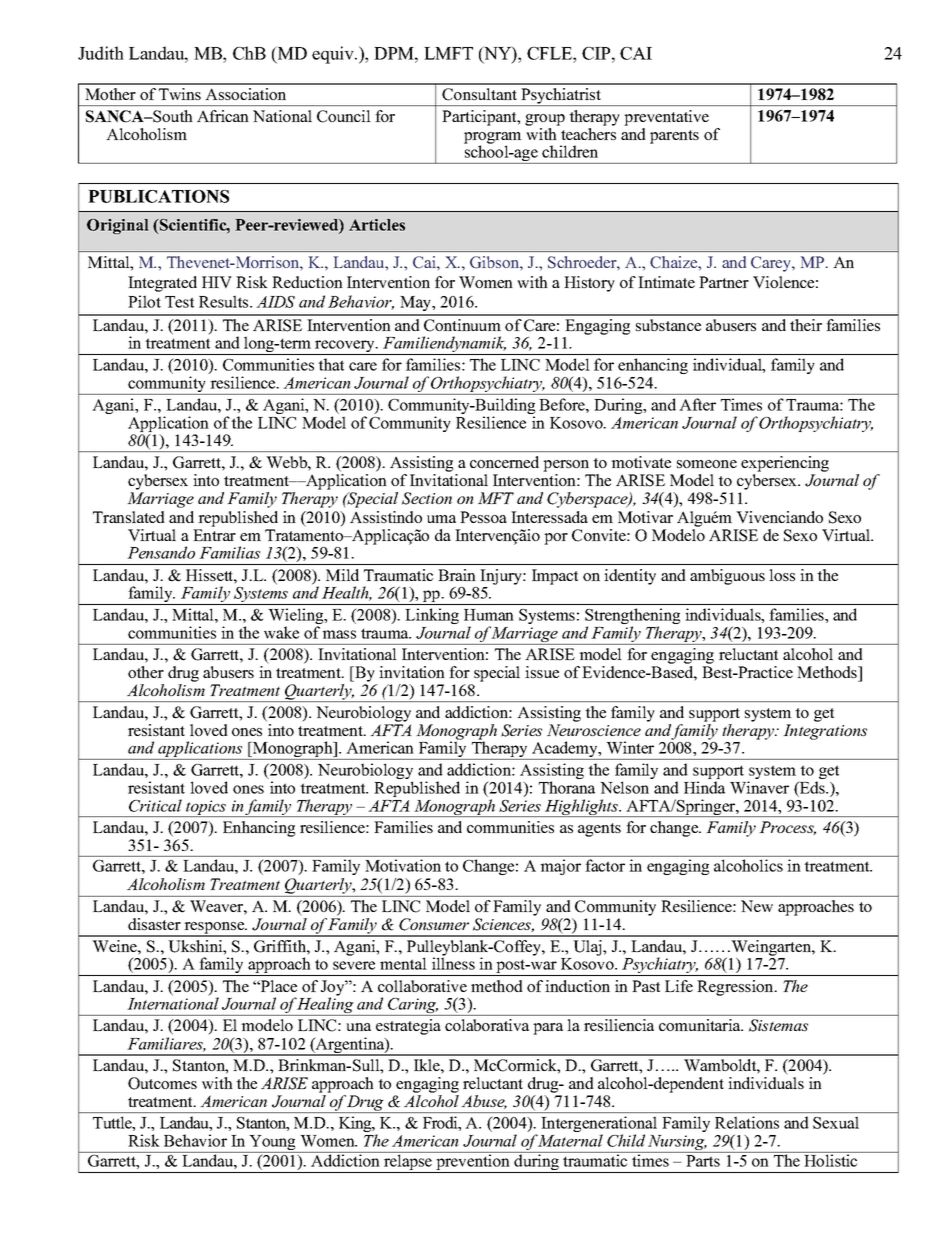 The image size is (952, 1233). What do you see at coordinates (473, 1162) in the image?
I see `prevention` at bounding box center [473, 1162].
